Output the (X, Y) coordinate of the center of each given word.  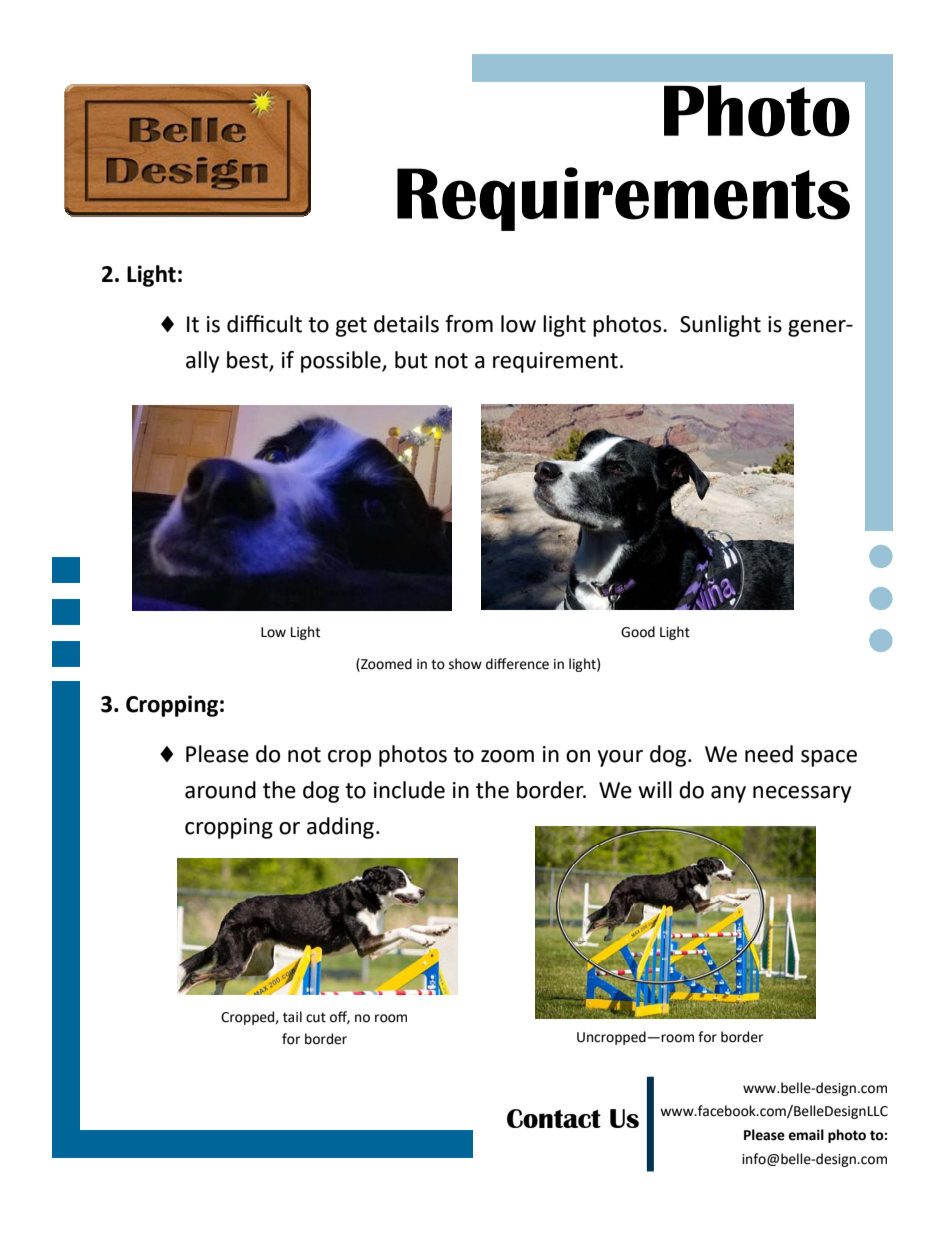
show (465, 664)
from (469, 324)
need (769, 754)
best (247, 360)
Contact (554, 1118)
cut (316, 1017)
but (411, 360)
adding (340, 828)
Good (638, 632)
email (806, 1135)
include (409, 790)
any (728, 794)
